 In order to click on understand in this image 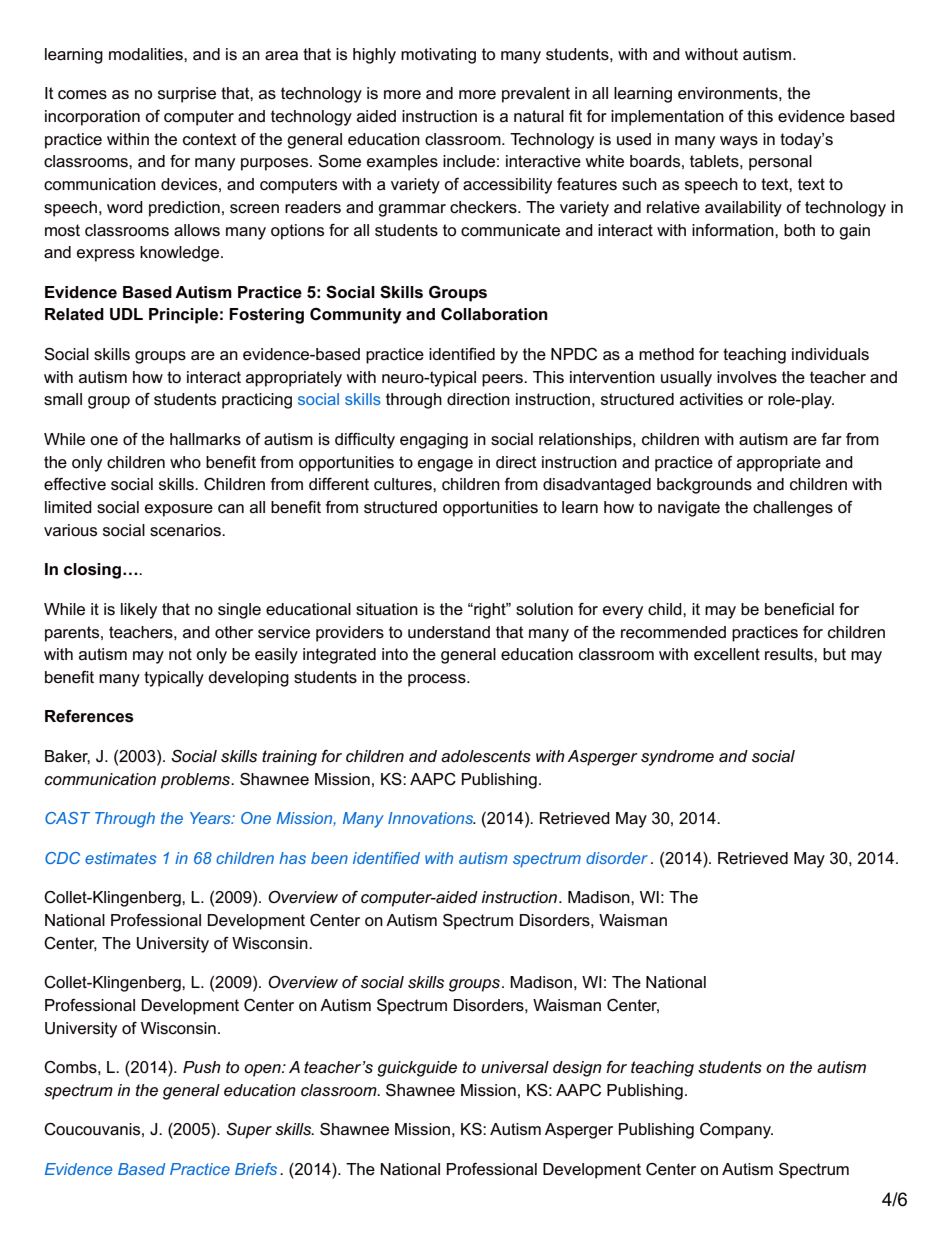, I will do `click(449, 632)`.
